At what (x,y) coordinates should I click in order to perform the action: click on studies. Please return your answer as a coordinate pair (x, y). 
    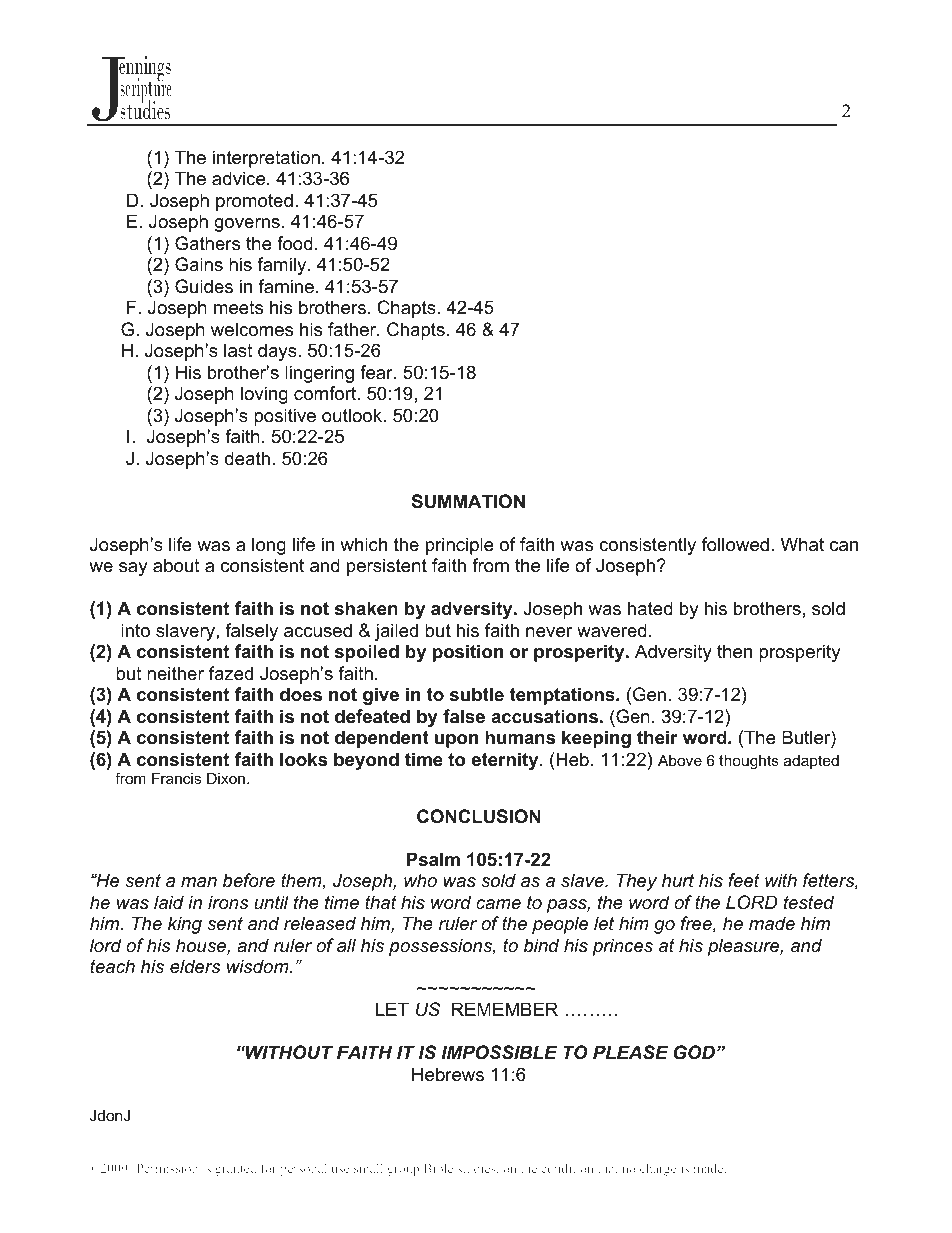
    Looking at the image, I should click on (478, 1168).
